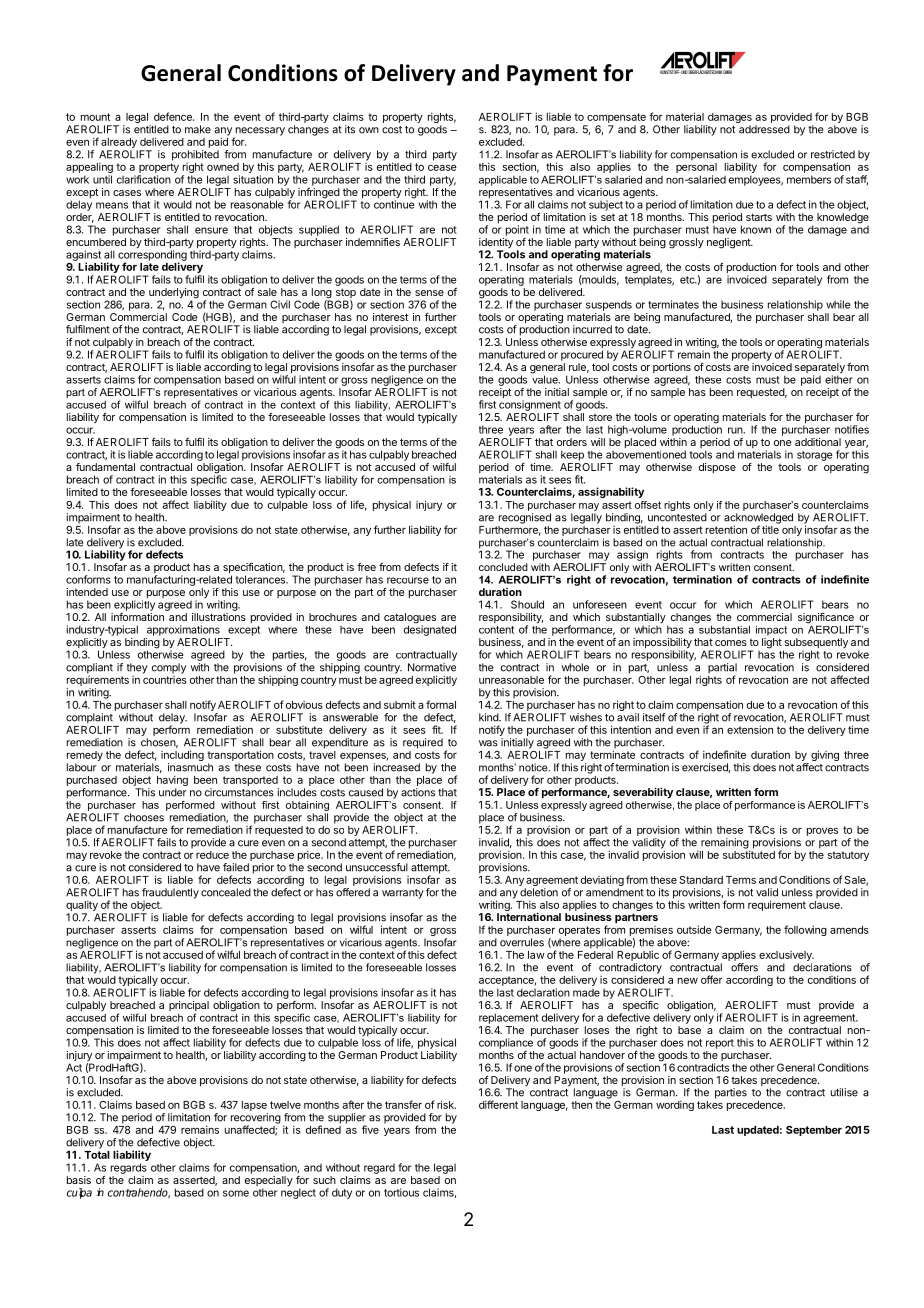  What do you see at coordinates (432, 667) in the document?
I see `Normative` at bounding box center [432, 667].
